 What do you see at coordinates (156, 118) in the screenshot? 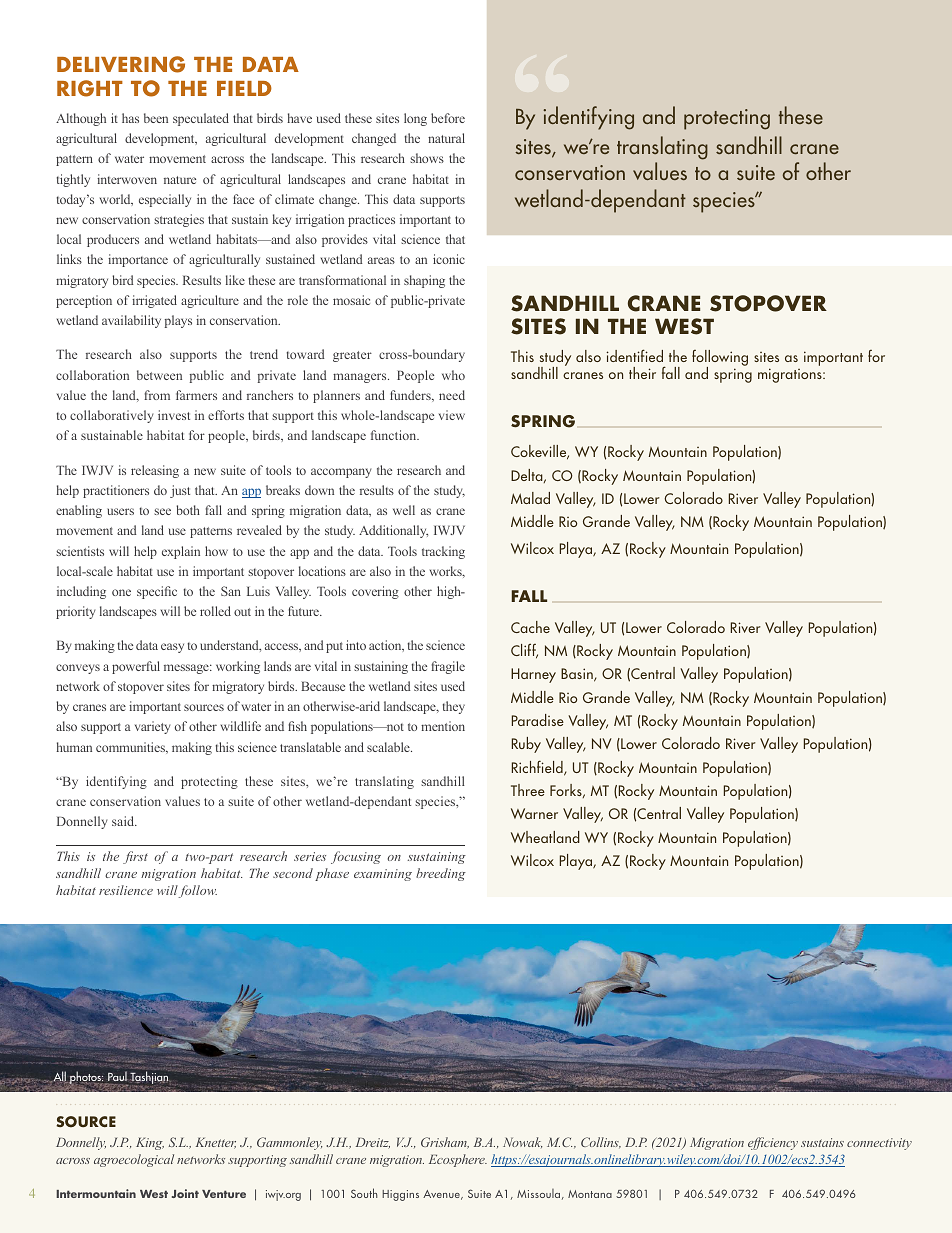
I see `been` at bounding box center [156, 118].
